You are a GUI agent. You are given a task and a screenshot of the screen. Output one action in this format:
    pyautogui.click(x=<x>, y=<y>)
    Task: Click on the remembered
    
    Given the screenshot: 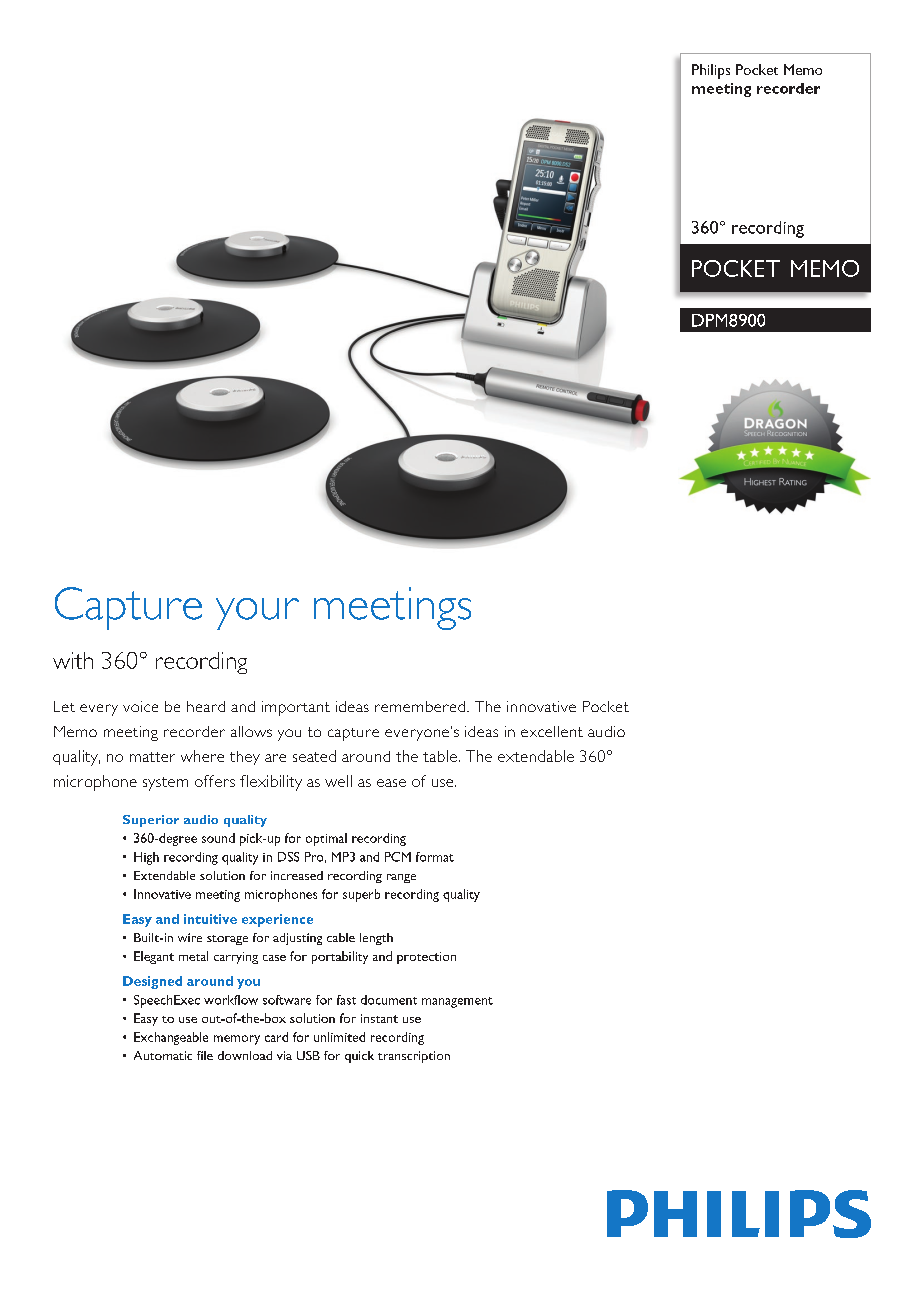 What is the action you would take?
    pyautogui.click(x=421, y=706)
